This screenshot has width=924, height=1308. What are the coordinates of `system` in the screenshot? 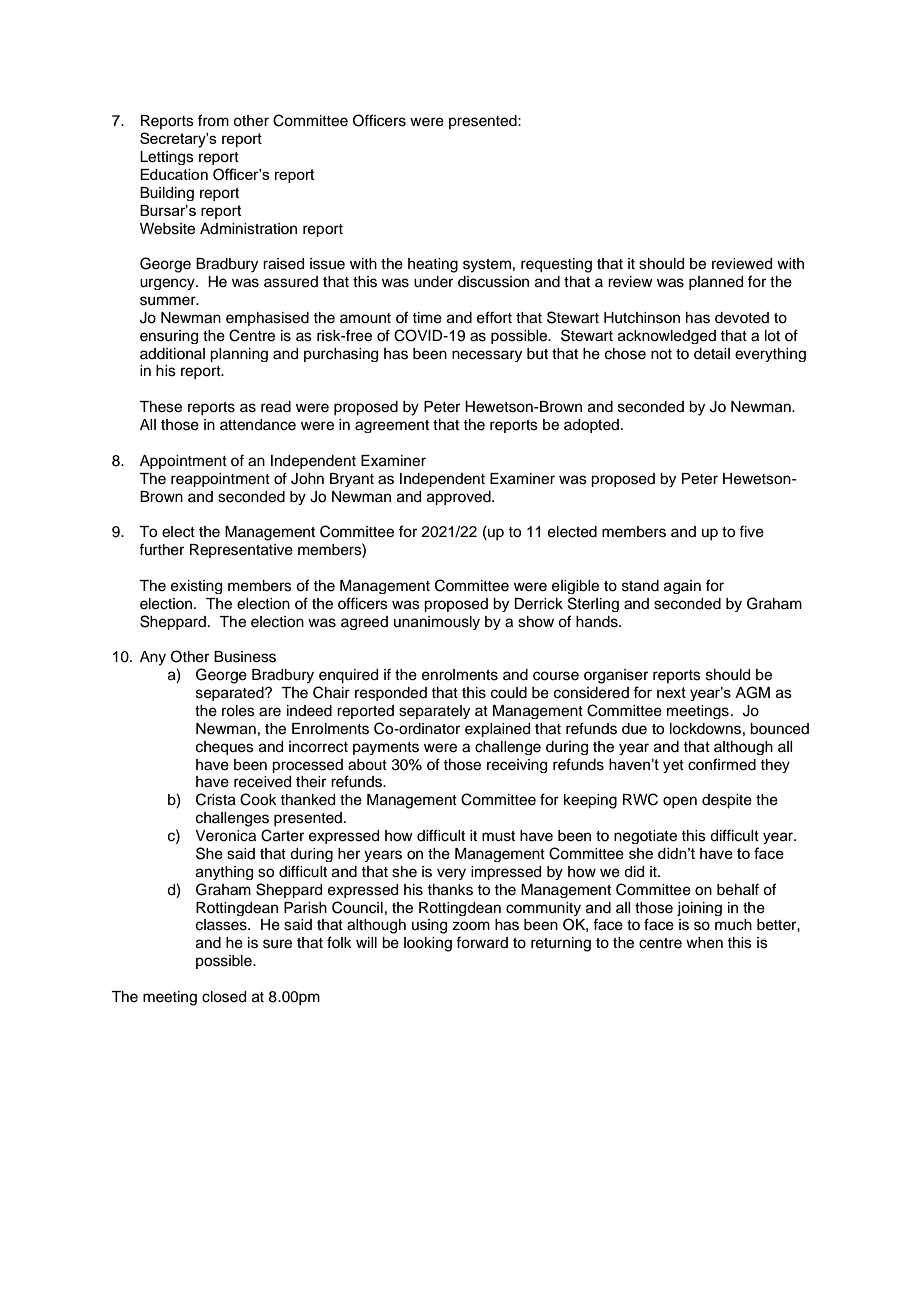 It's located at (487, 266).
